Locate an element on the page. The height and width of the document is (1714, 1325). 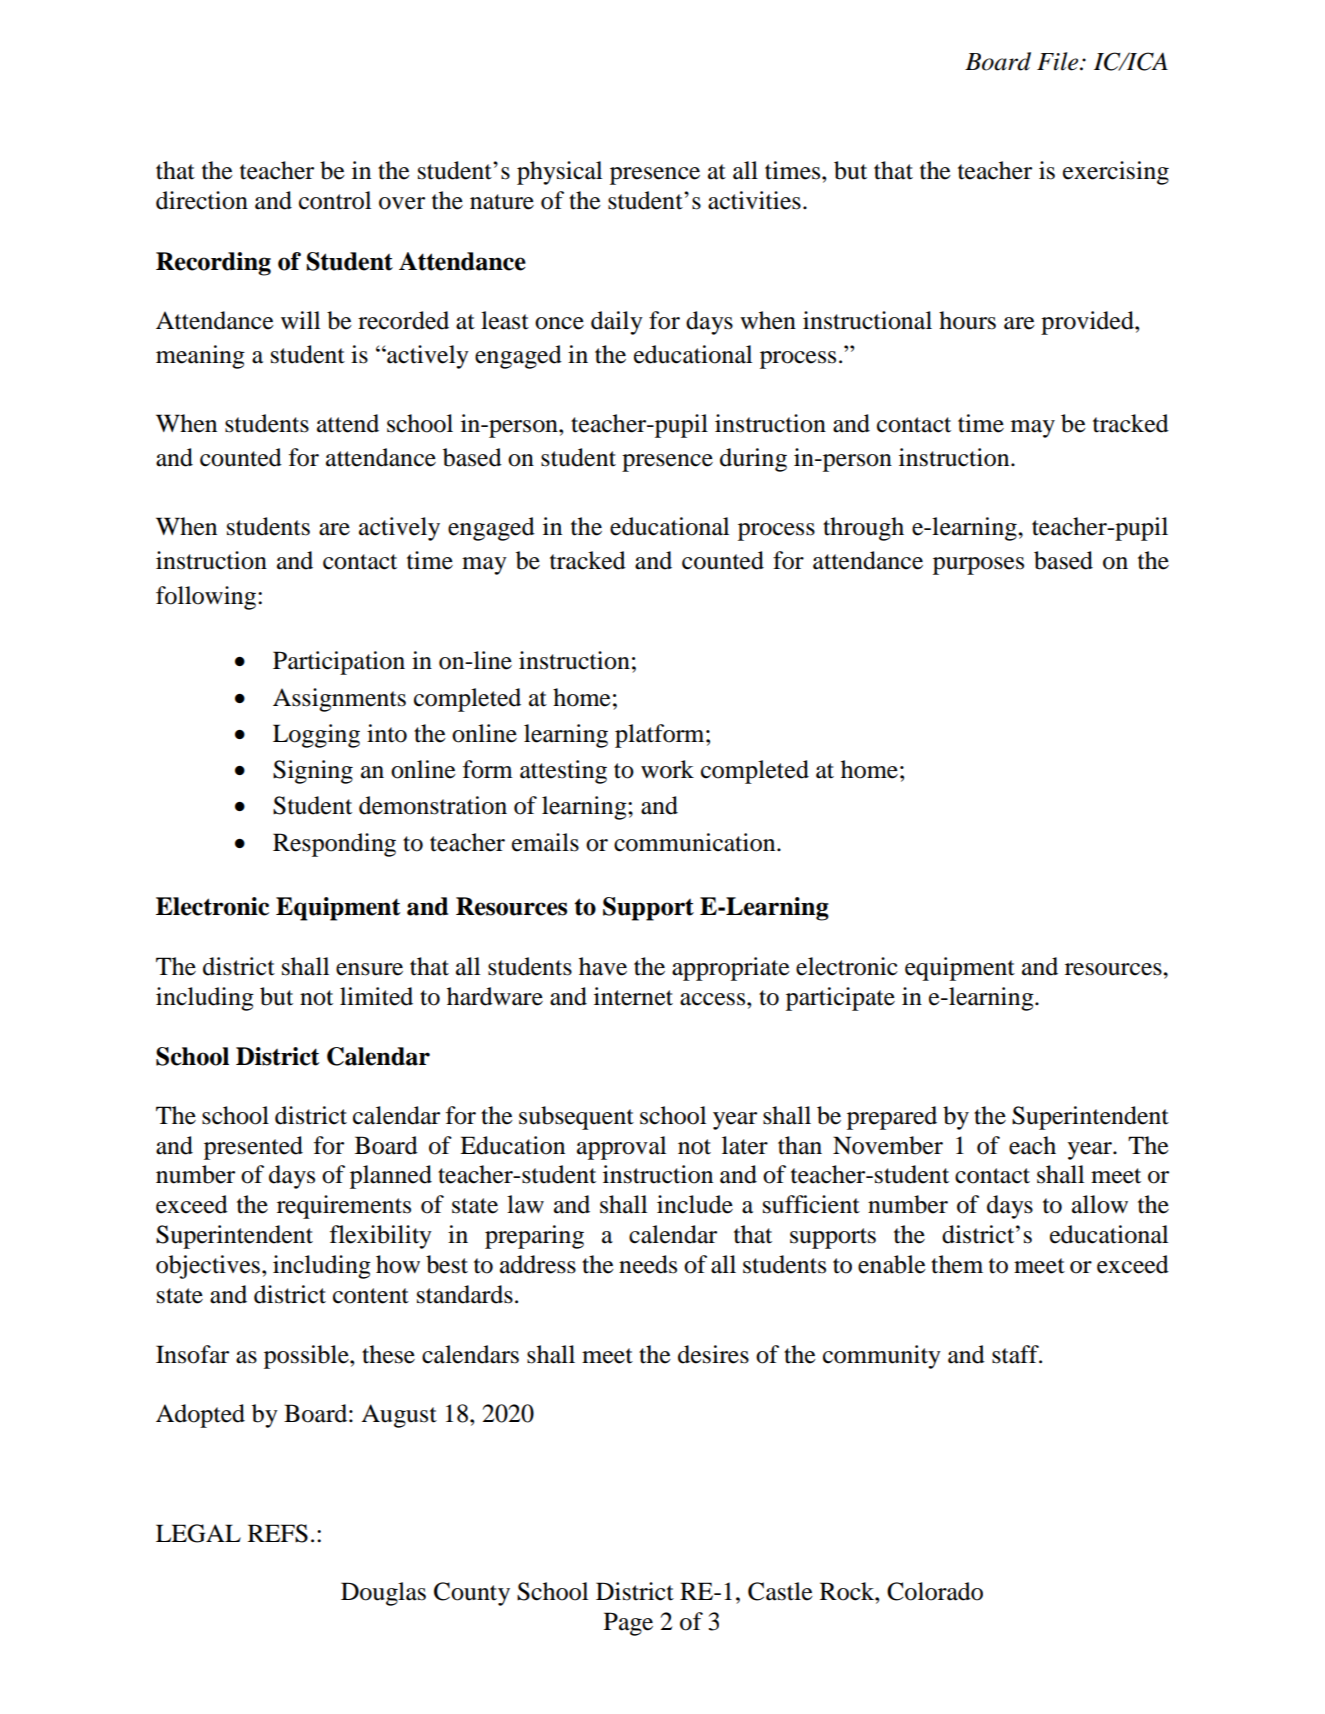
REFS is located at coordinates (278, 1533).
